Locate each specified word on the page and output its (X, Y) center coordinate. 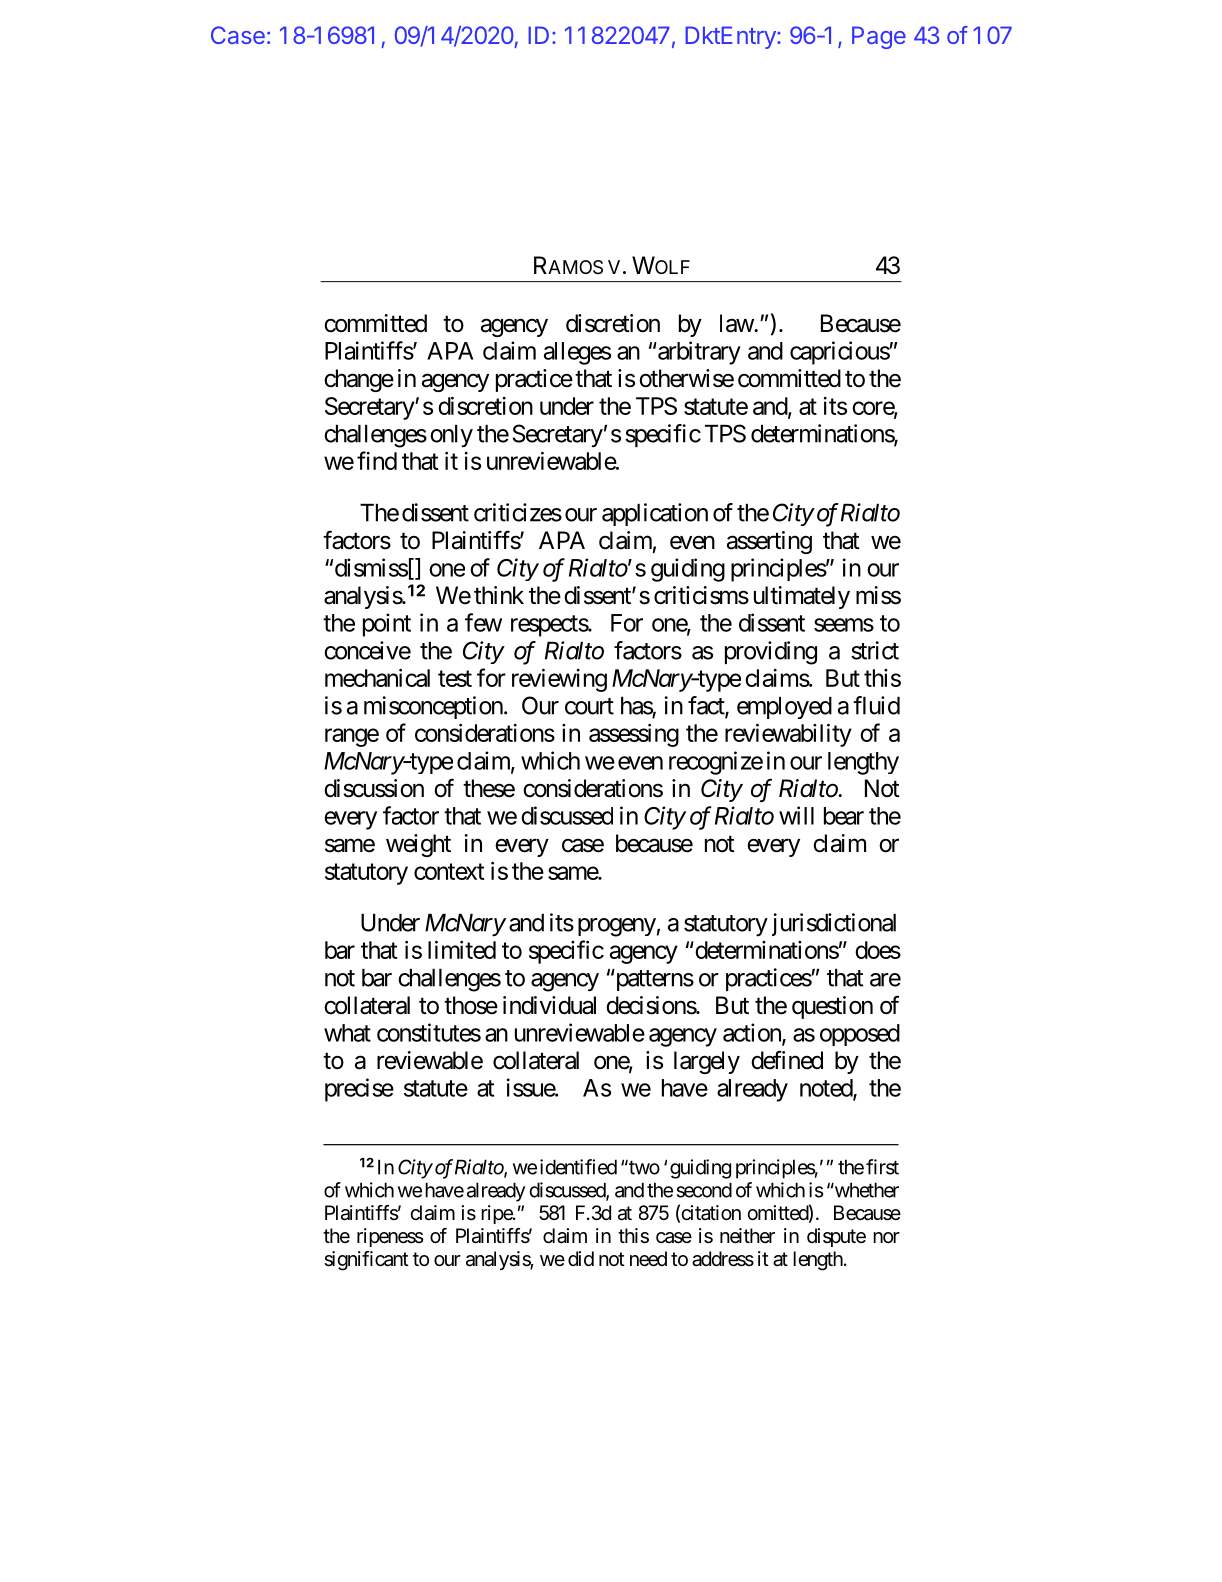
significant (366, 1261)
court (589, 706)
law (737, 323)
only (451, 436)
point (387, 625)
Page (879, 37)
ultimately (802, 597)
